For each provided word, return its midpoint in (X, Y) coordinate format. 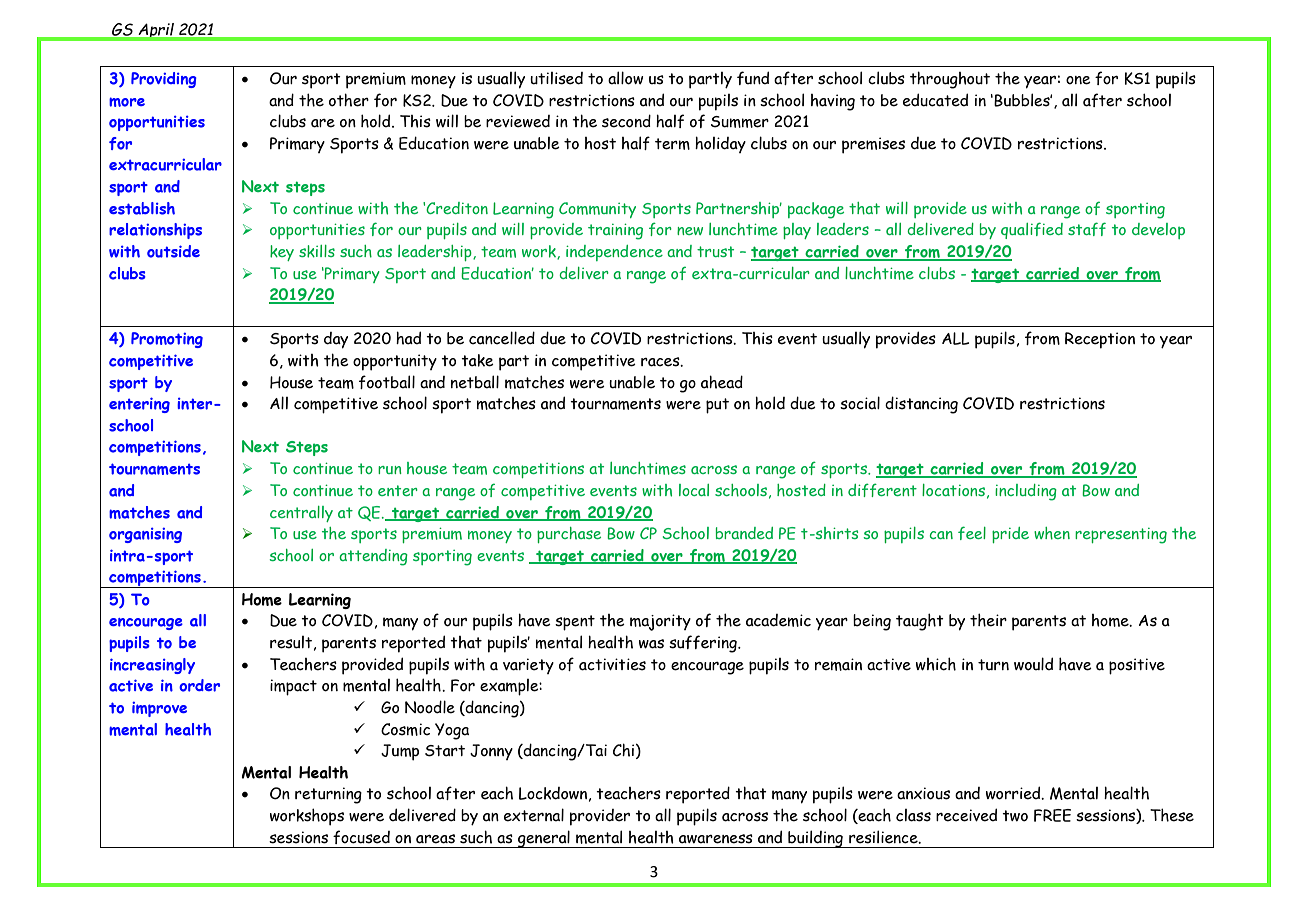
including (1026, 492)
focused (361, 837)
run (390, 470)
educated (935, 100)
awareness (716, 839)
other (349, 100)
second (626, 121)
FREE (1052, 815)
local (694, 490)
